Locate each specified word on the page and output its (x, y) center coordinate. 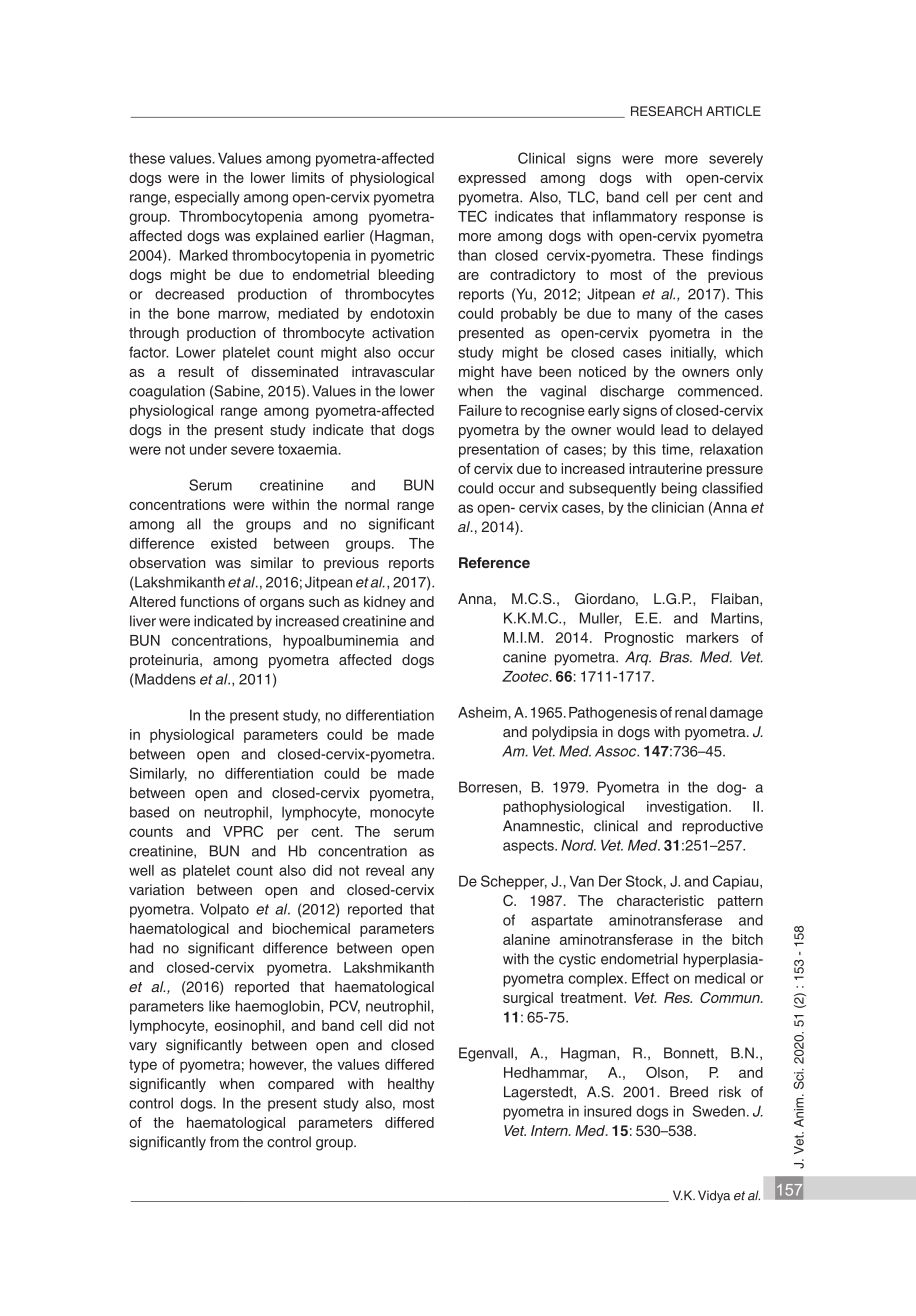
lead (674, 429)
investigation (688, 808)
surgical (528, 999)
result (196, 371)
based (149, 812)
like (219, 1006)
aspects (529, 847)
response (715, 219)
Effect (650, 978)
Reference (494, 562)
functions (209, 601)
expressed (492, 179)
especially (207, 198)
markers (712, 637)
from (224, 1142)
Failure (480, 410)
